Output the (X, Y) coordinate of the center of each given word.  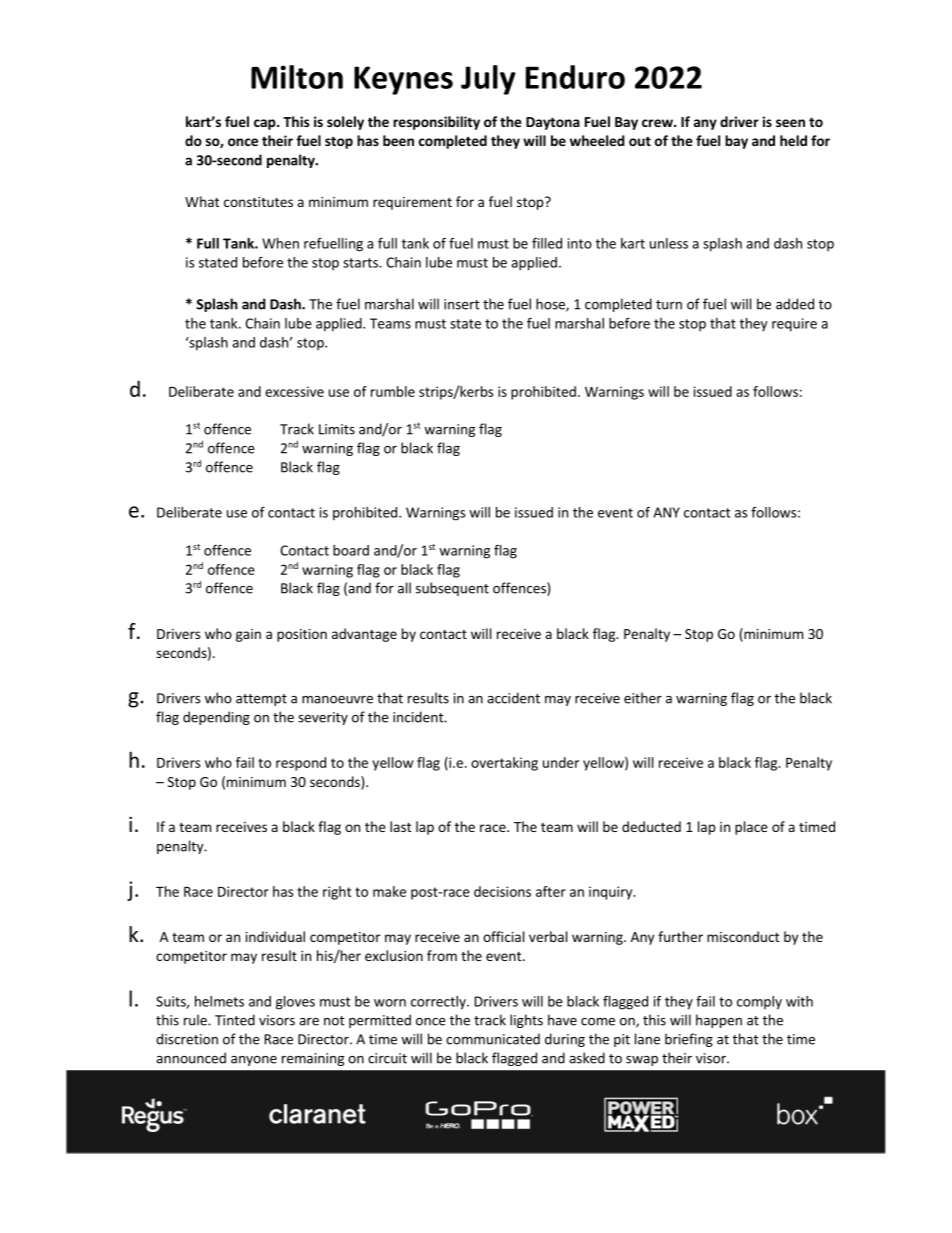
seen (790, 123)
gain (248, 635)
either (643, 698)
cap (266, 124)
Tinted (235, 1020)
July (488, 80)
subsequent (452, 589)
